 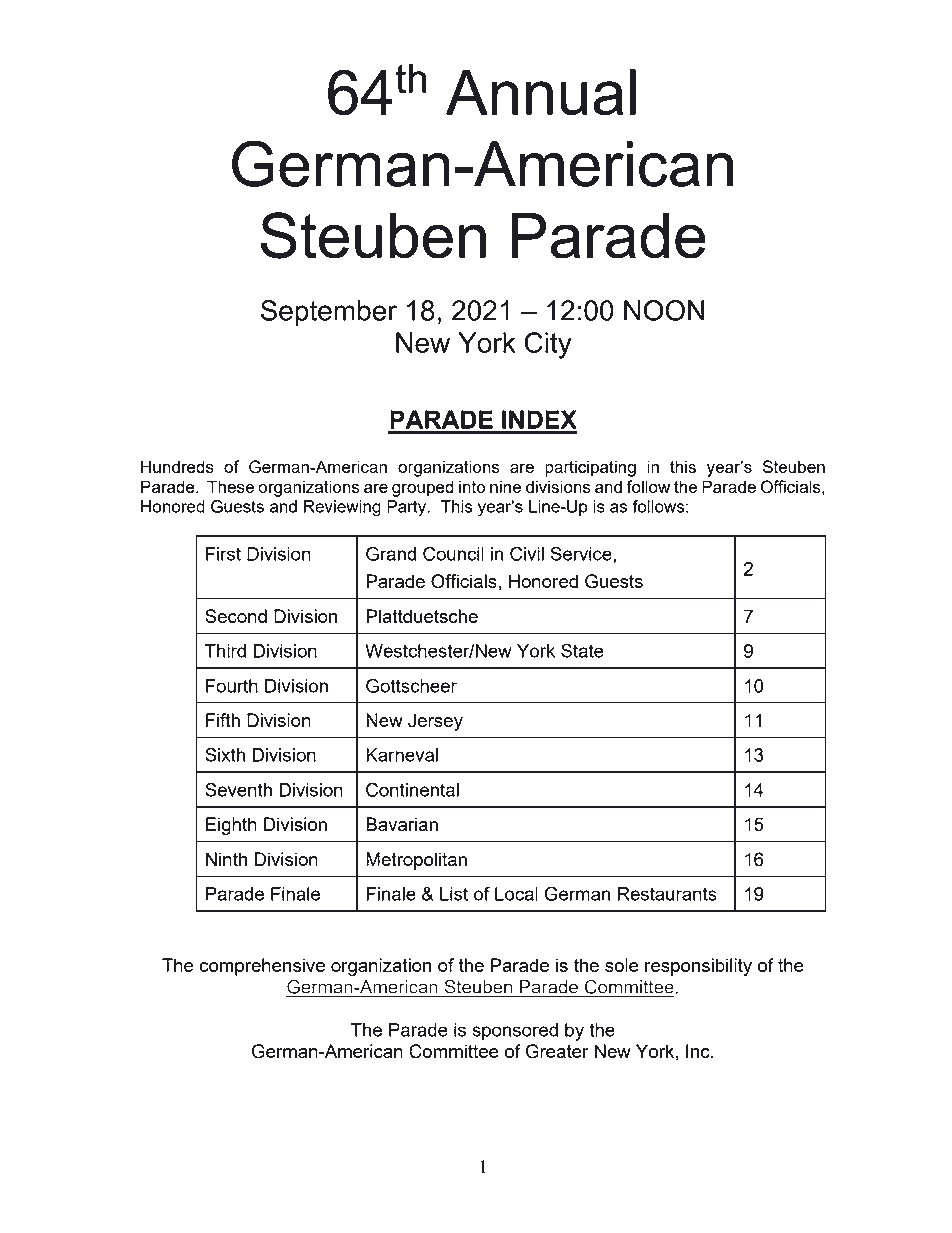 I want to click on NOON, so click(x=664, y=310).
